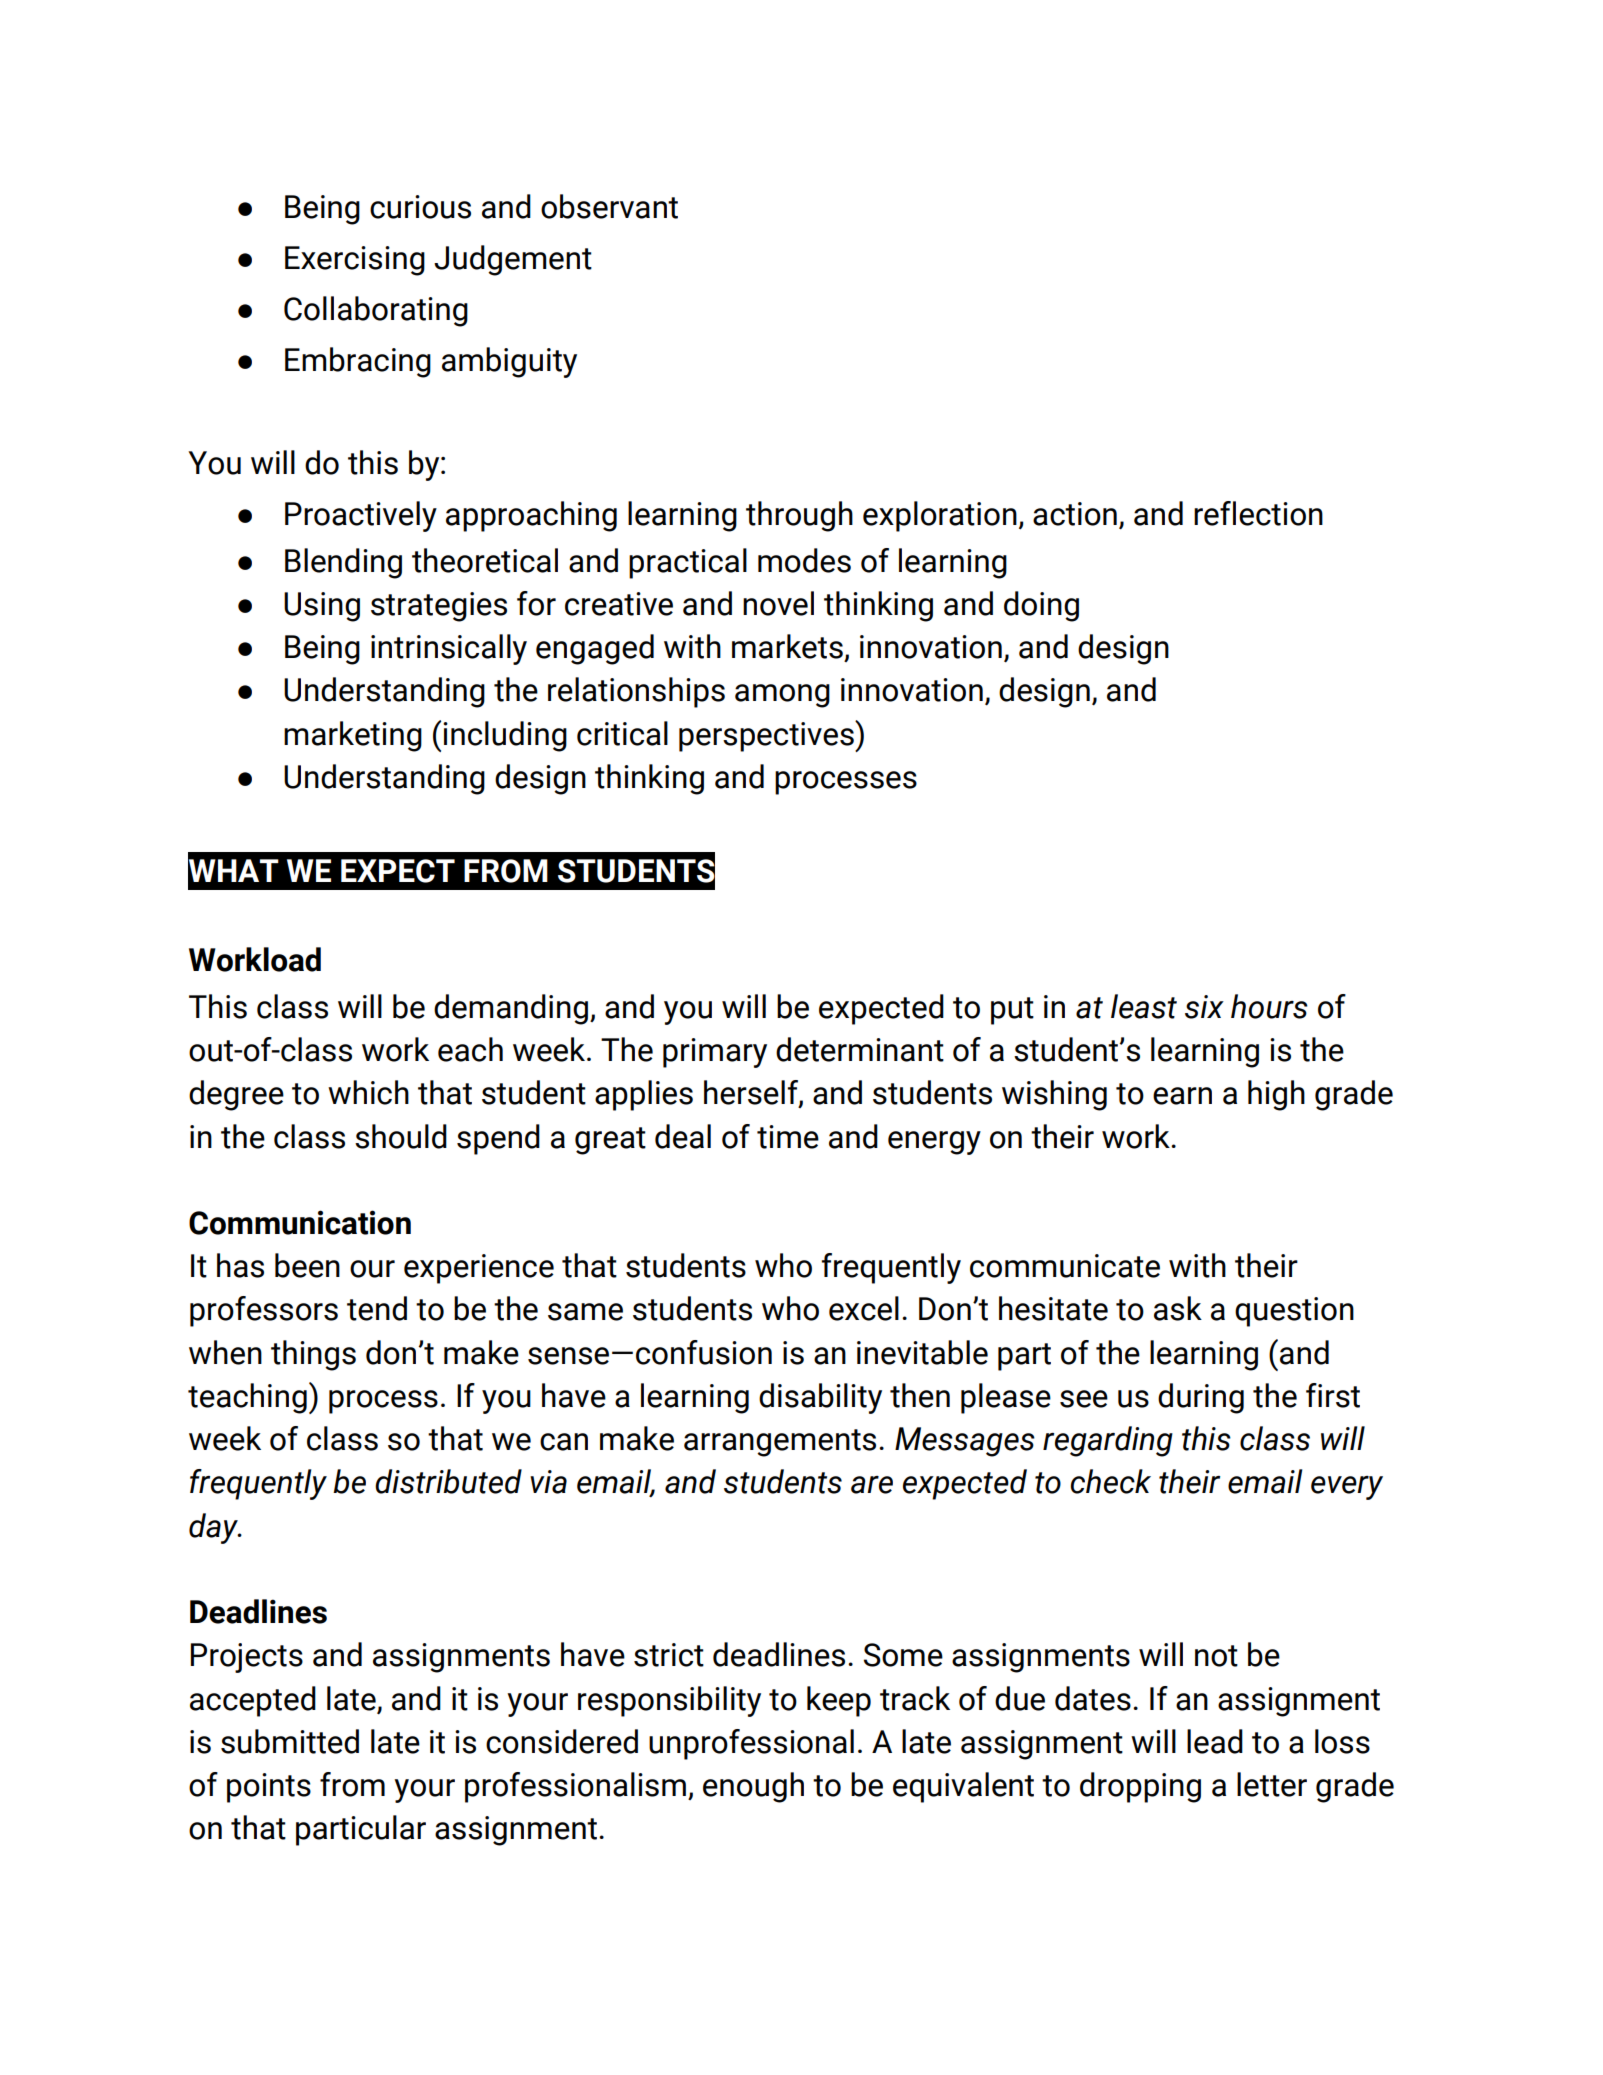  I want to click on things, so click(313, 1355).
